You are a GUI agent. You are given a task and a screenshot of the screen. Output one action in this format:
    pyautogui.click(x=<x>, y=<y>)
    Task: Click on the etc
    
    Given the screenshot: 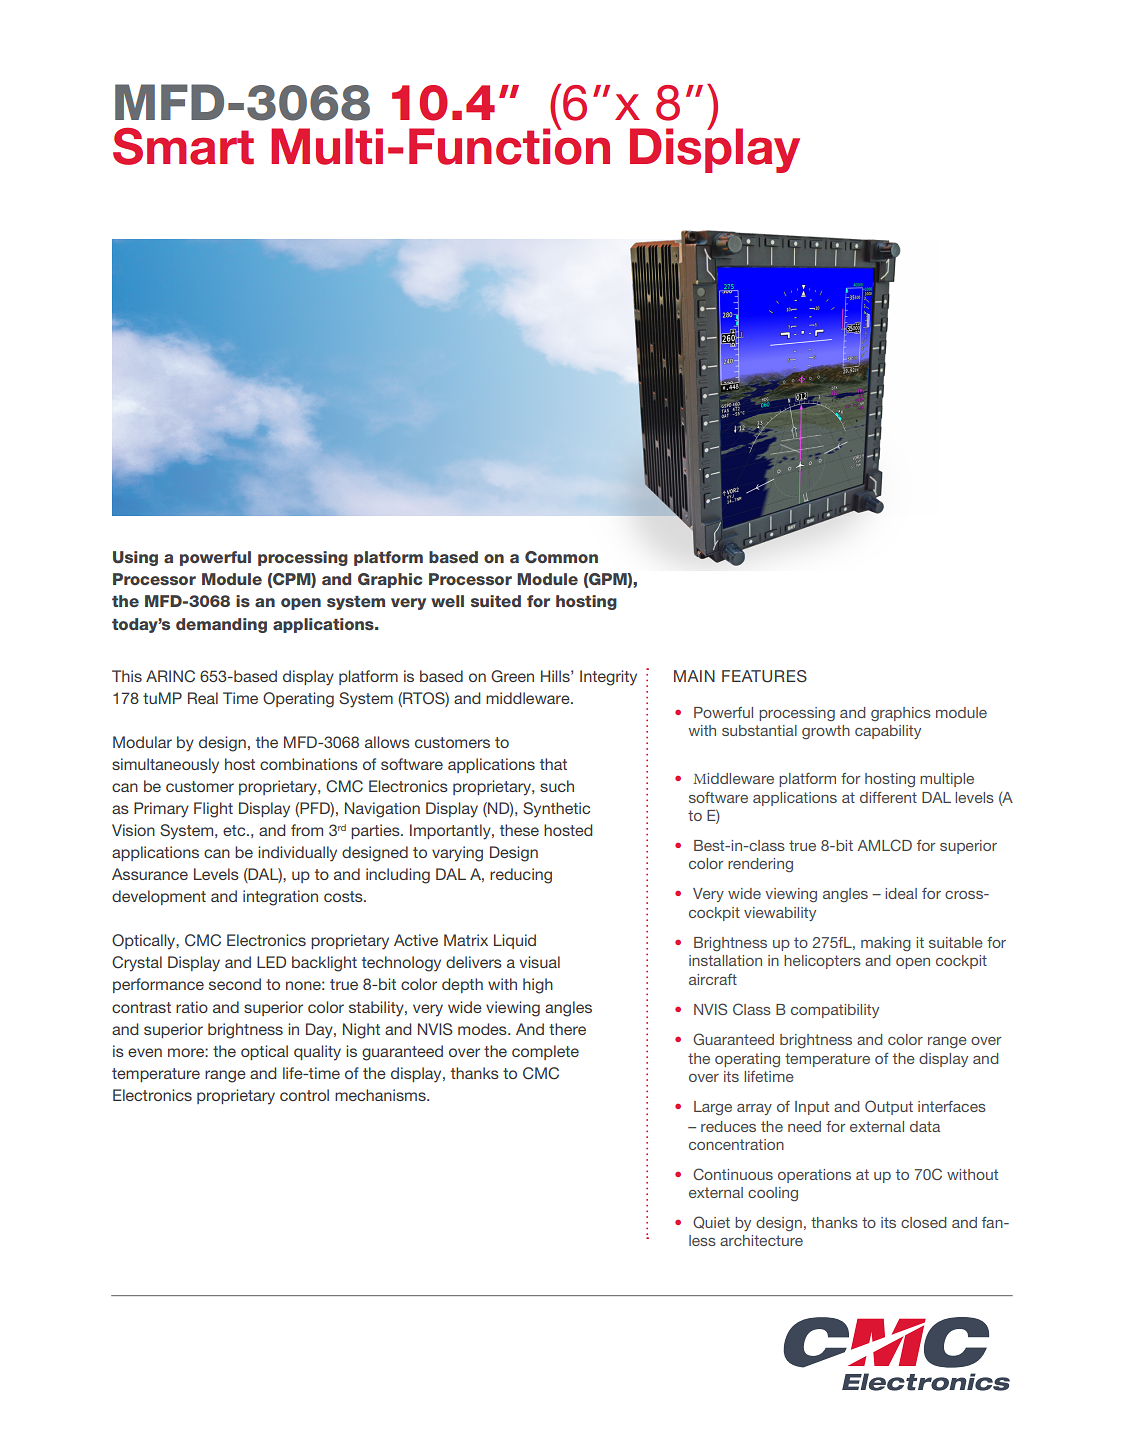 What is the action you would take?
    pyautogui.click(x=235, y=830)
